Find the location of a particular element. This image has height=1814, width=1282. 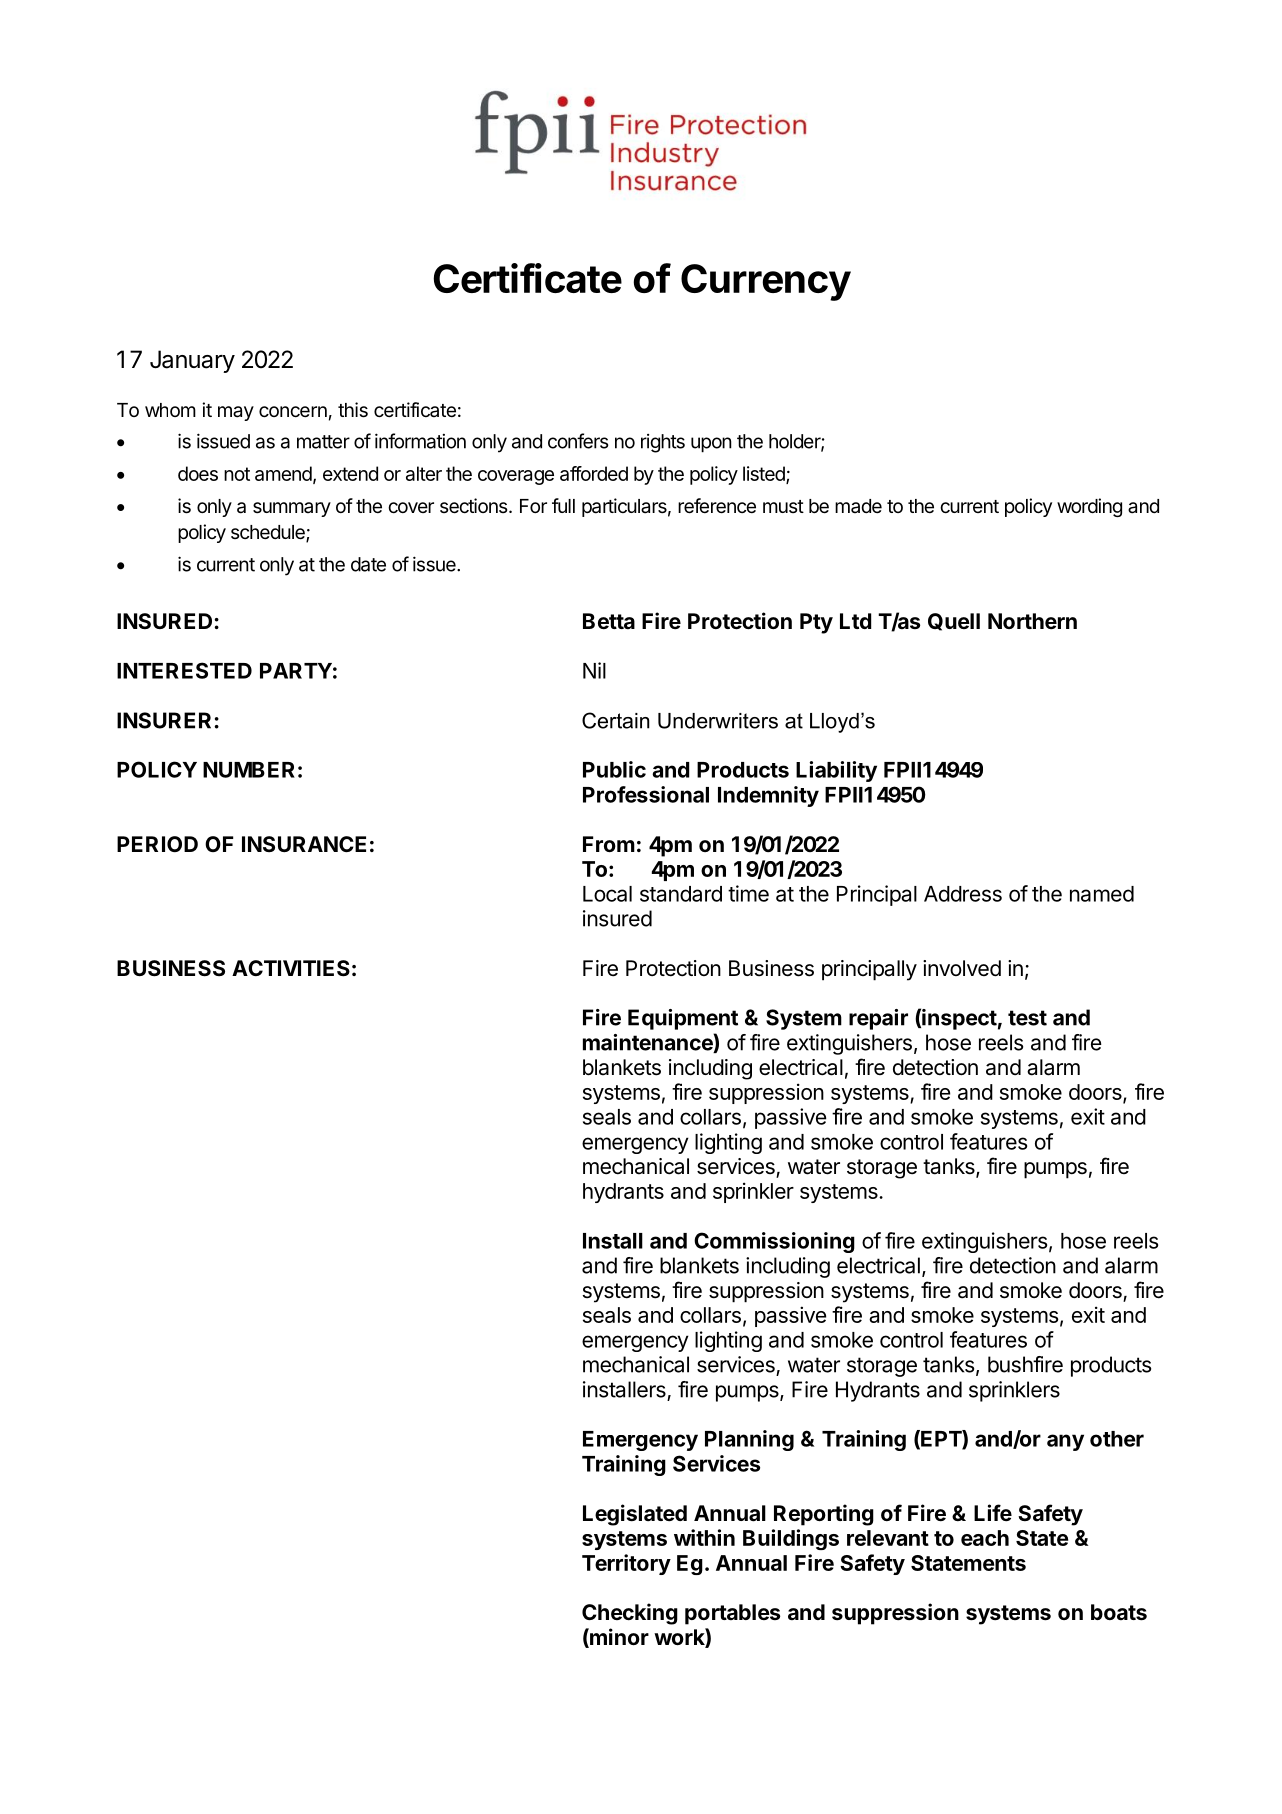

involved is located at coordinates (962, 968).
